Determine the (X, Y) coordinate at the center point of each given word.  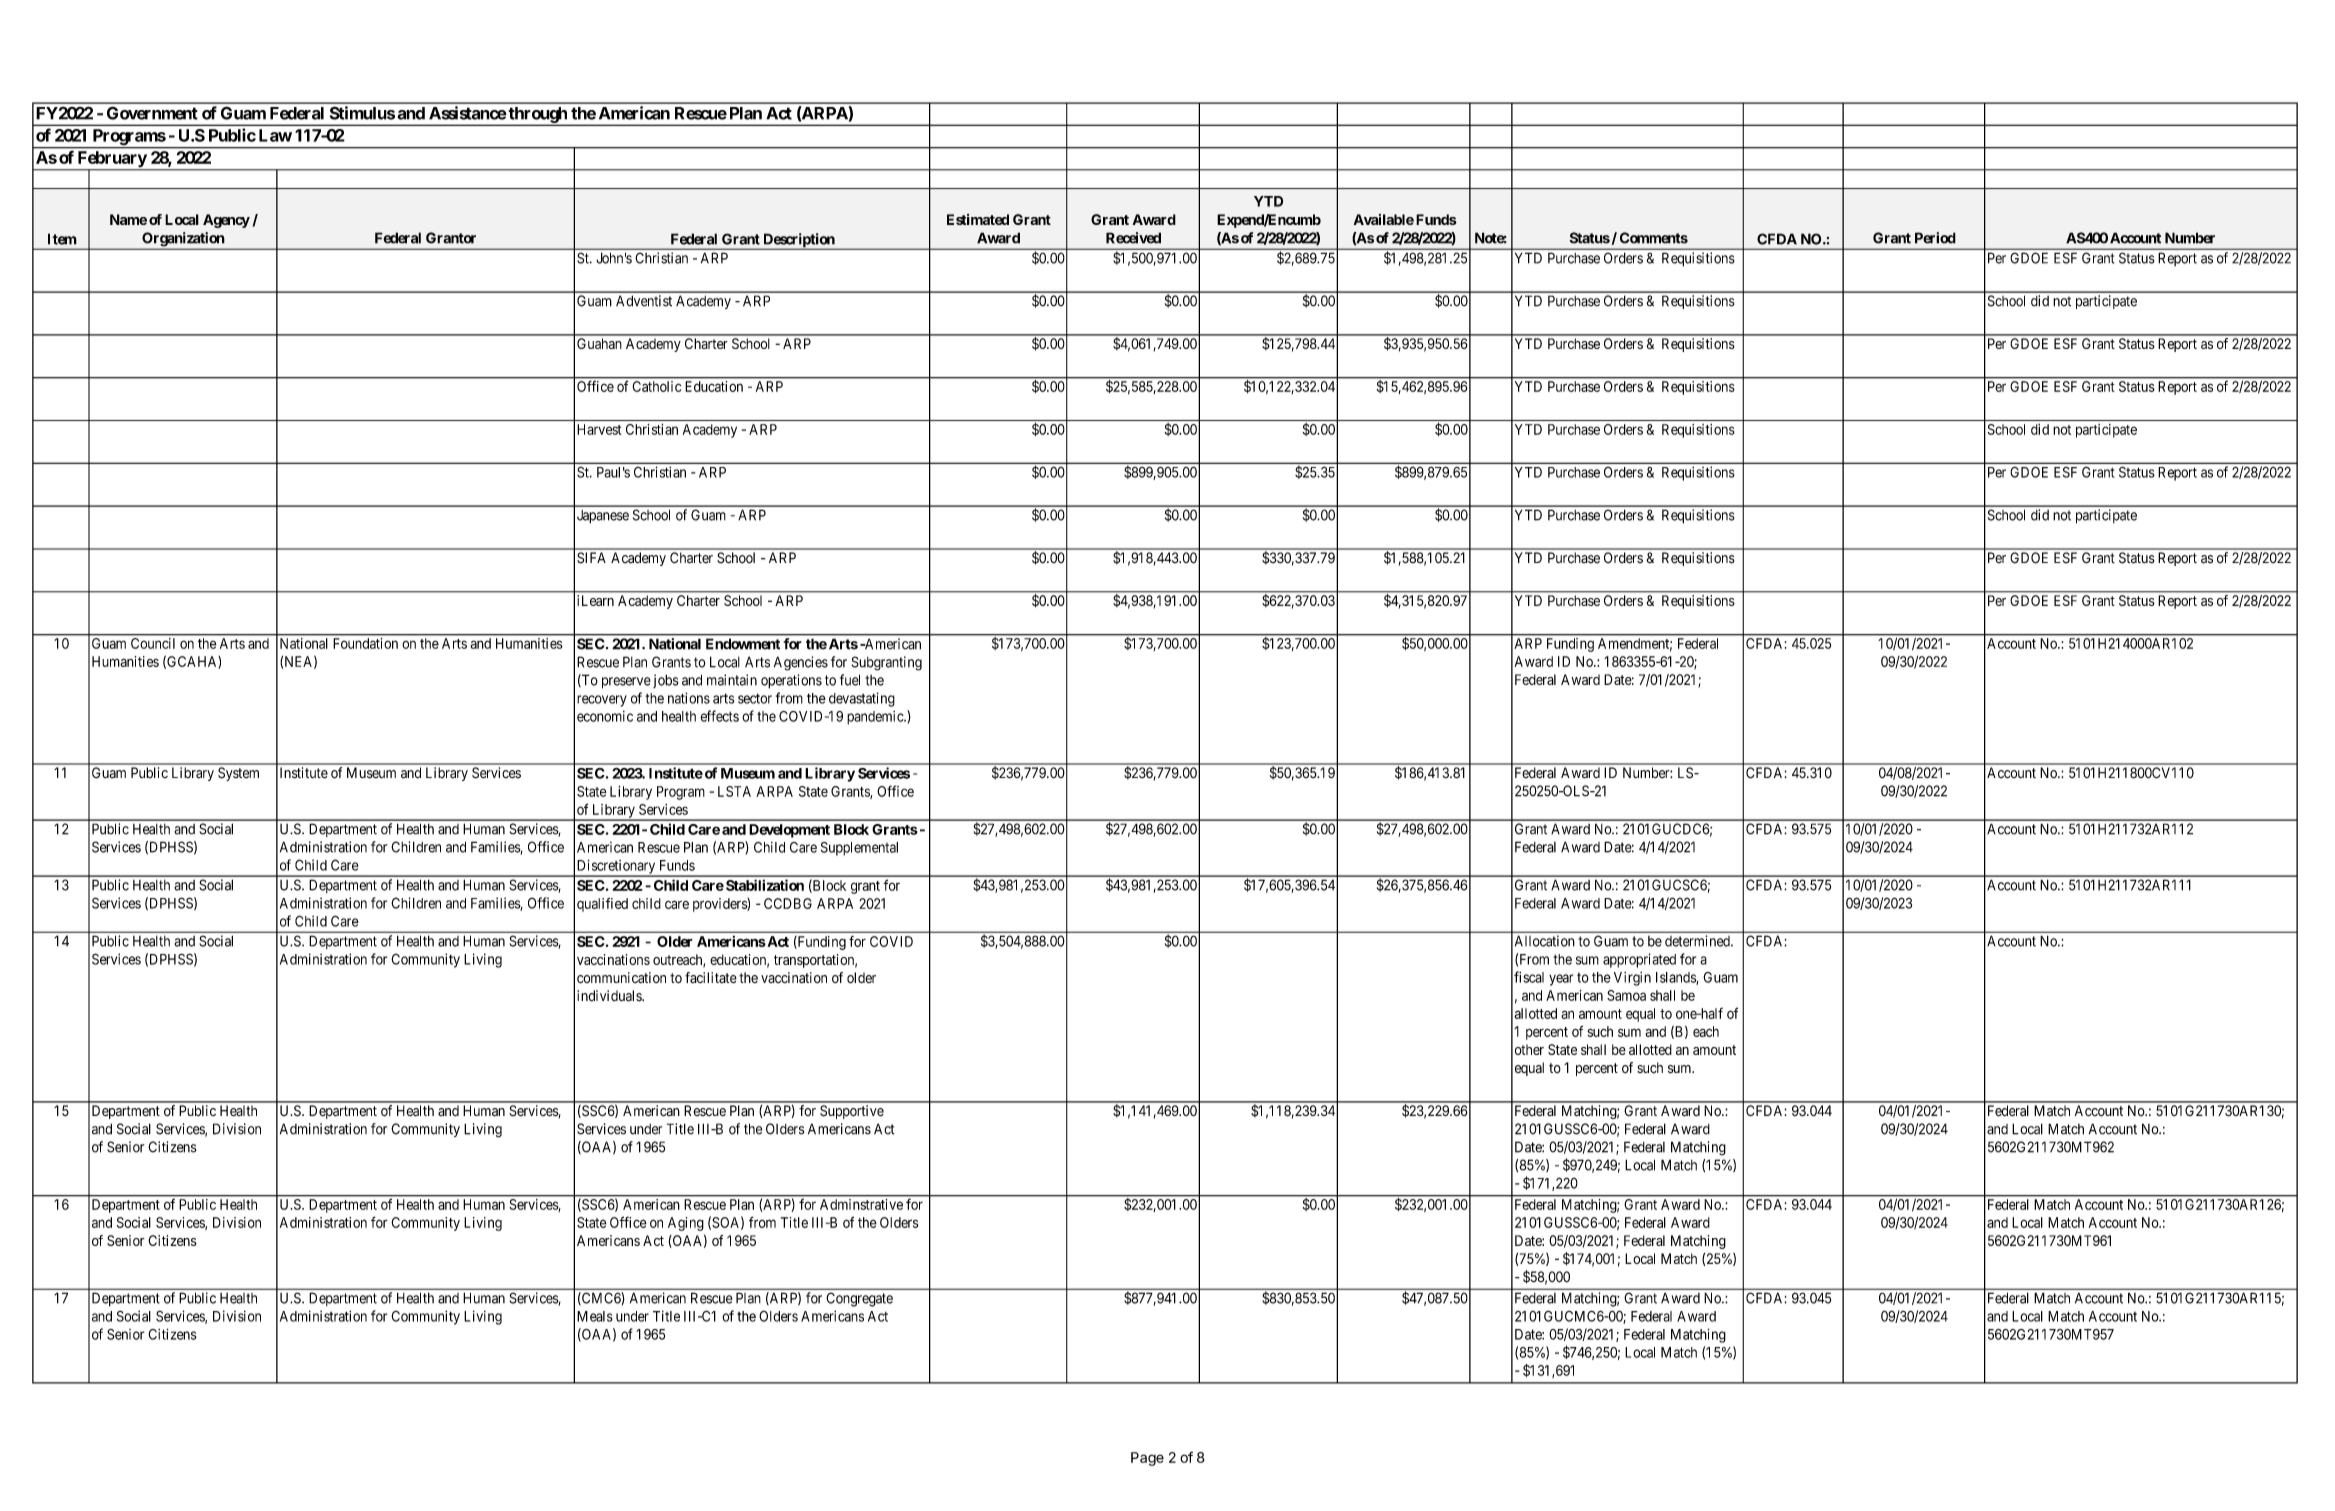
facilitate (711, 978)
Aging (686, 1224)
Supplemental (859, 849)
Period (1935, 238)
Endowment (743, 644)
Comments (1654, 238)
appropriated (1639, 960)
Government (152, 113)
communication (621, 978)
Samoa (1626, 995)
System (238, 774)
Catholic (657, 386)
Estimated (978, 219)
